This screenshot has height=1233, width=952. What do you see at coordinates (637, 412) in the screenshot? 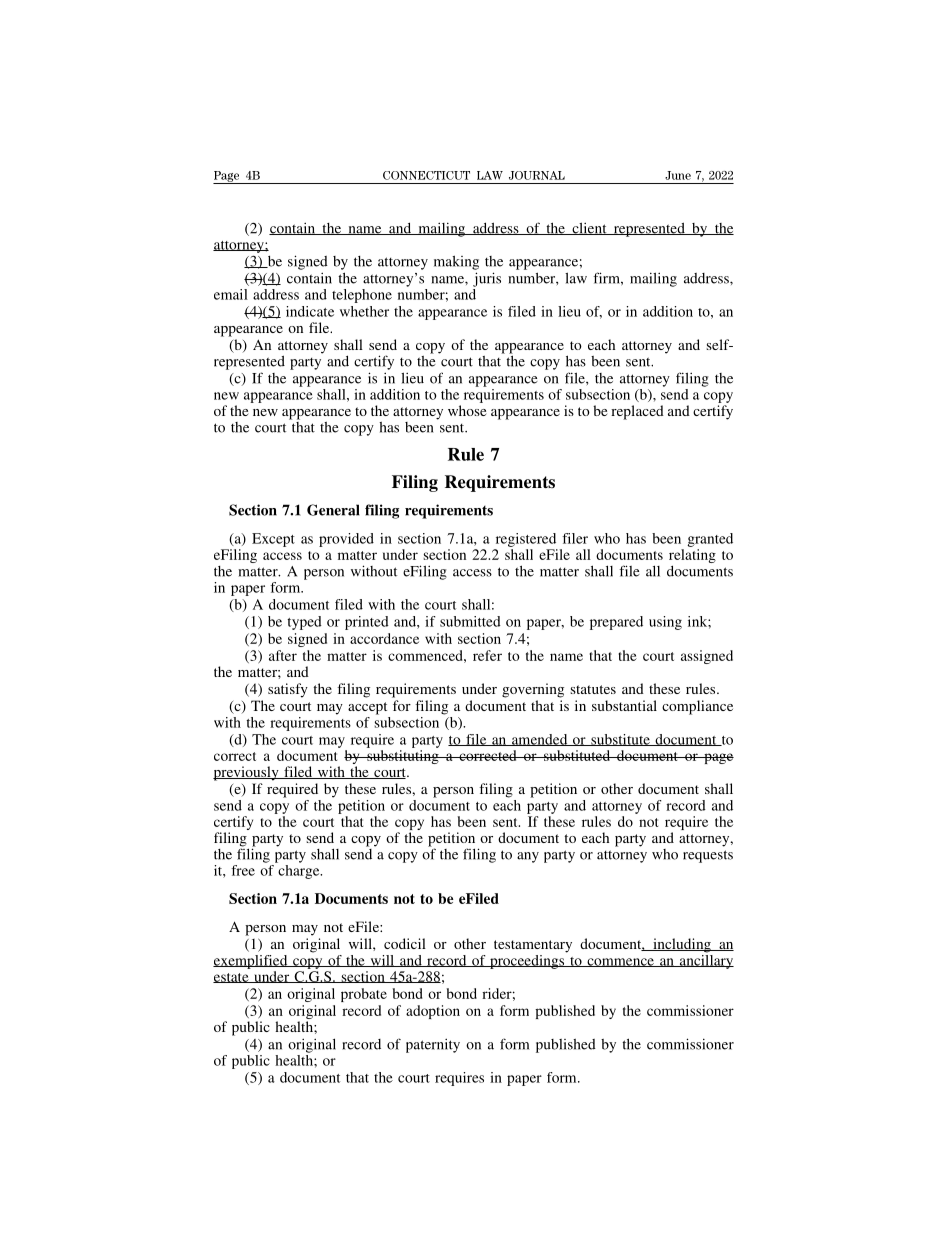
I see `replaced` at bounding box center [637, 412].
